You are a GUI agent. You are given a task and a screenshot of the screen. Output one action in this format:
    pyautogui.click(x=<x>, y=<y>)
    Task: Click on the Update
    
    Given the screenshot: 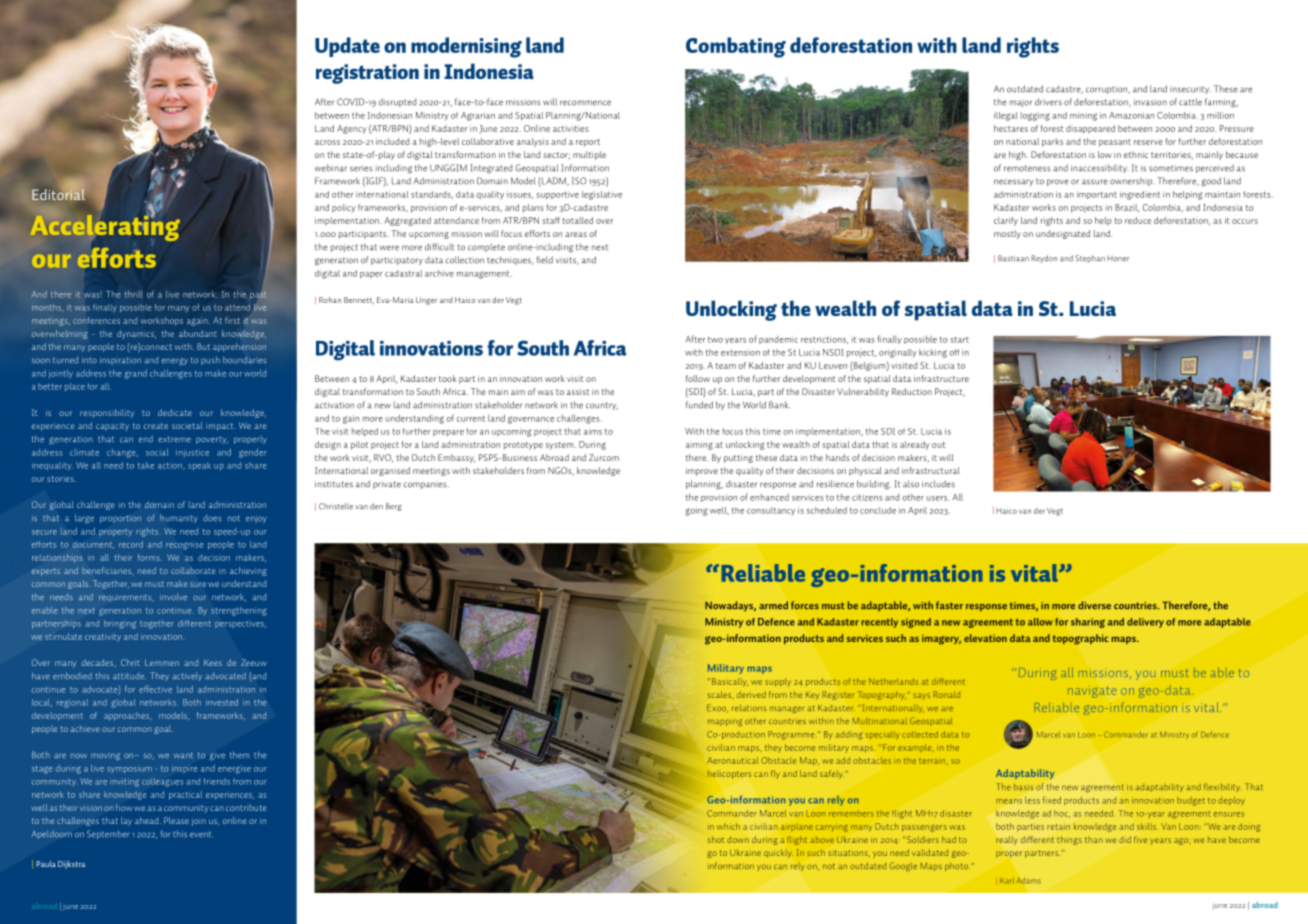 What is the action you would take?
    pyautogui.click(x=347, y=47)
